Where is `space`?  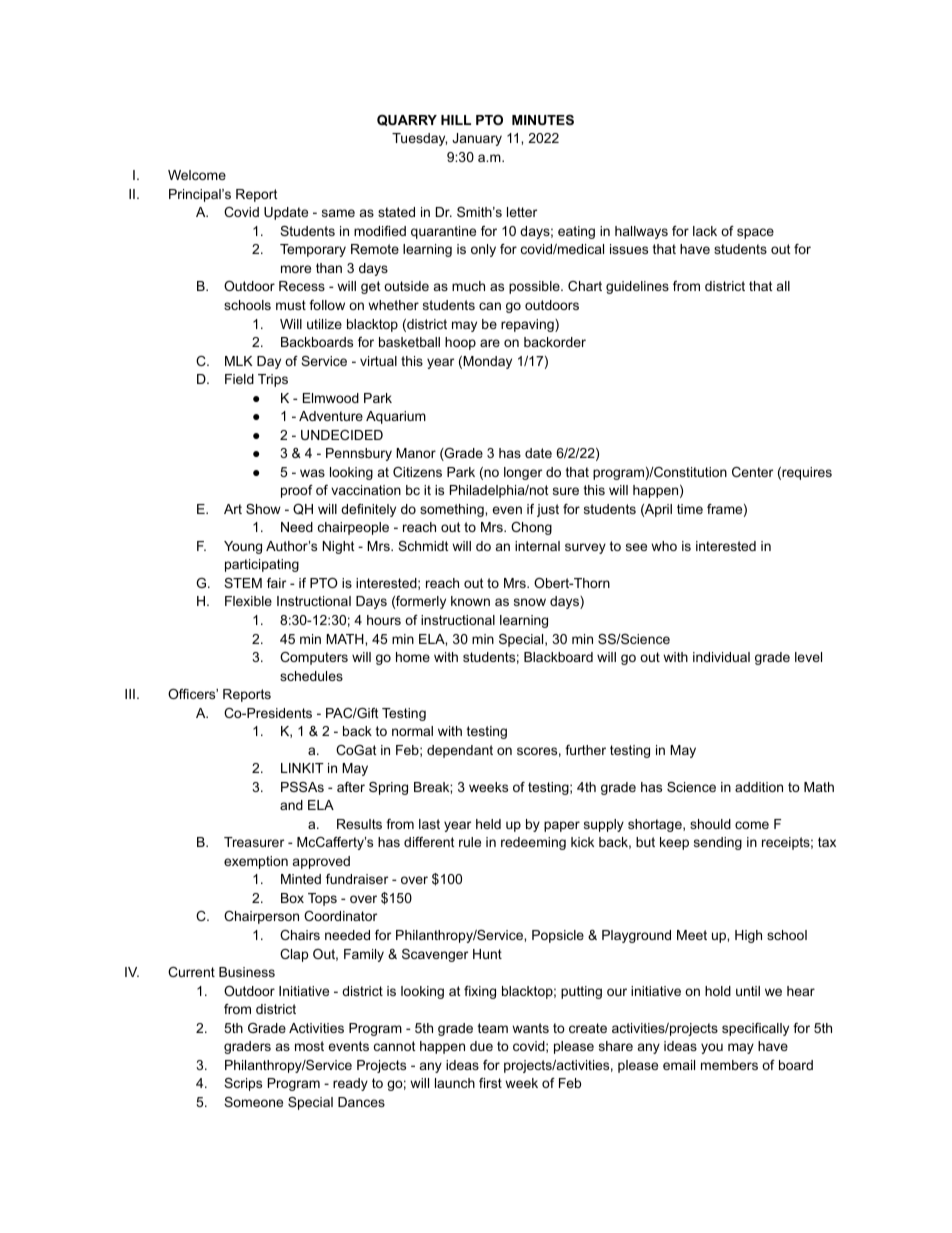
space is located at coordinates (755, 233).
